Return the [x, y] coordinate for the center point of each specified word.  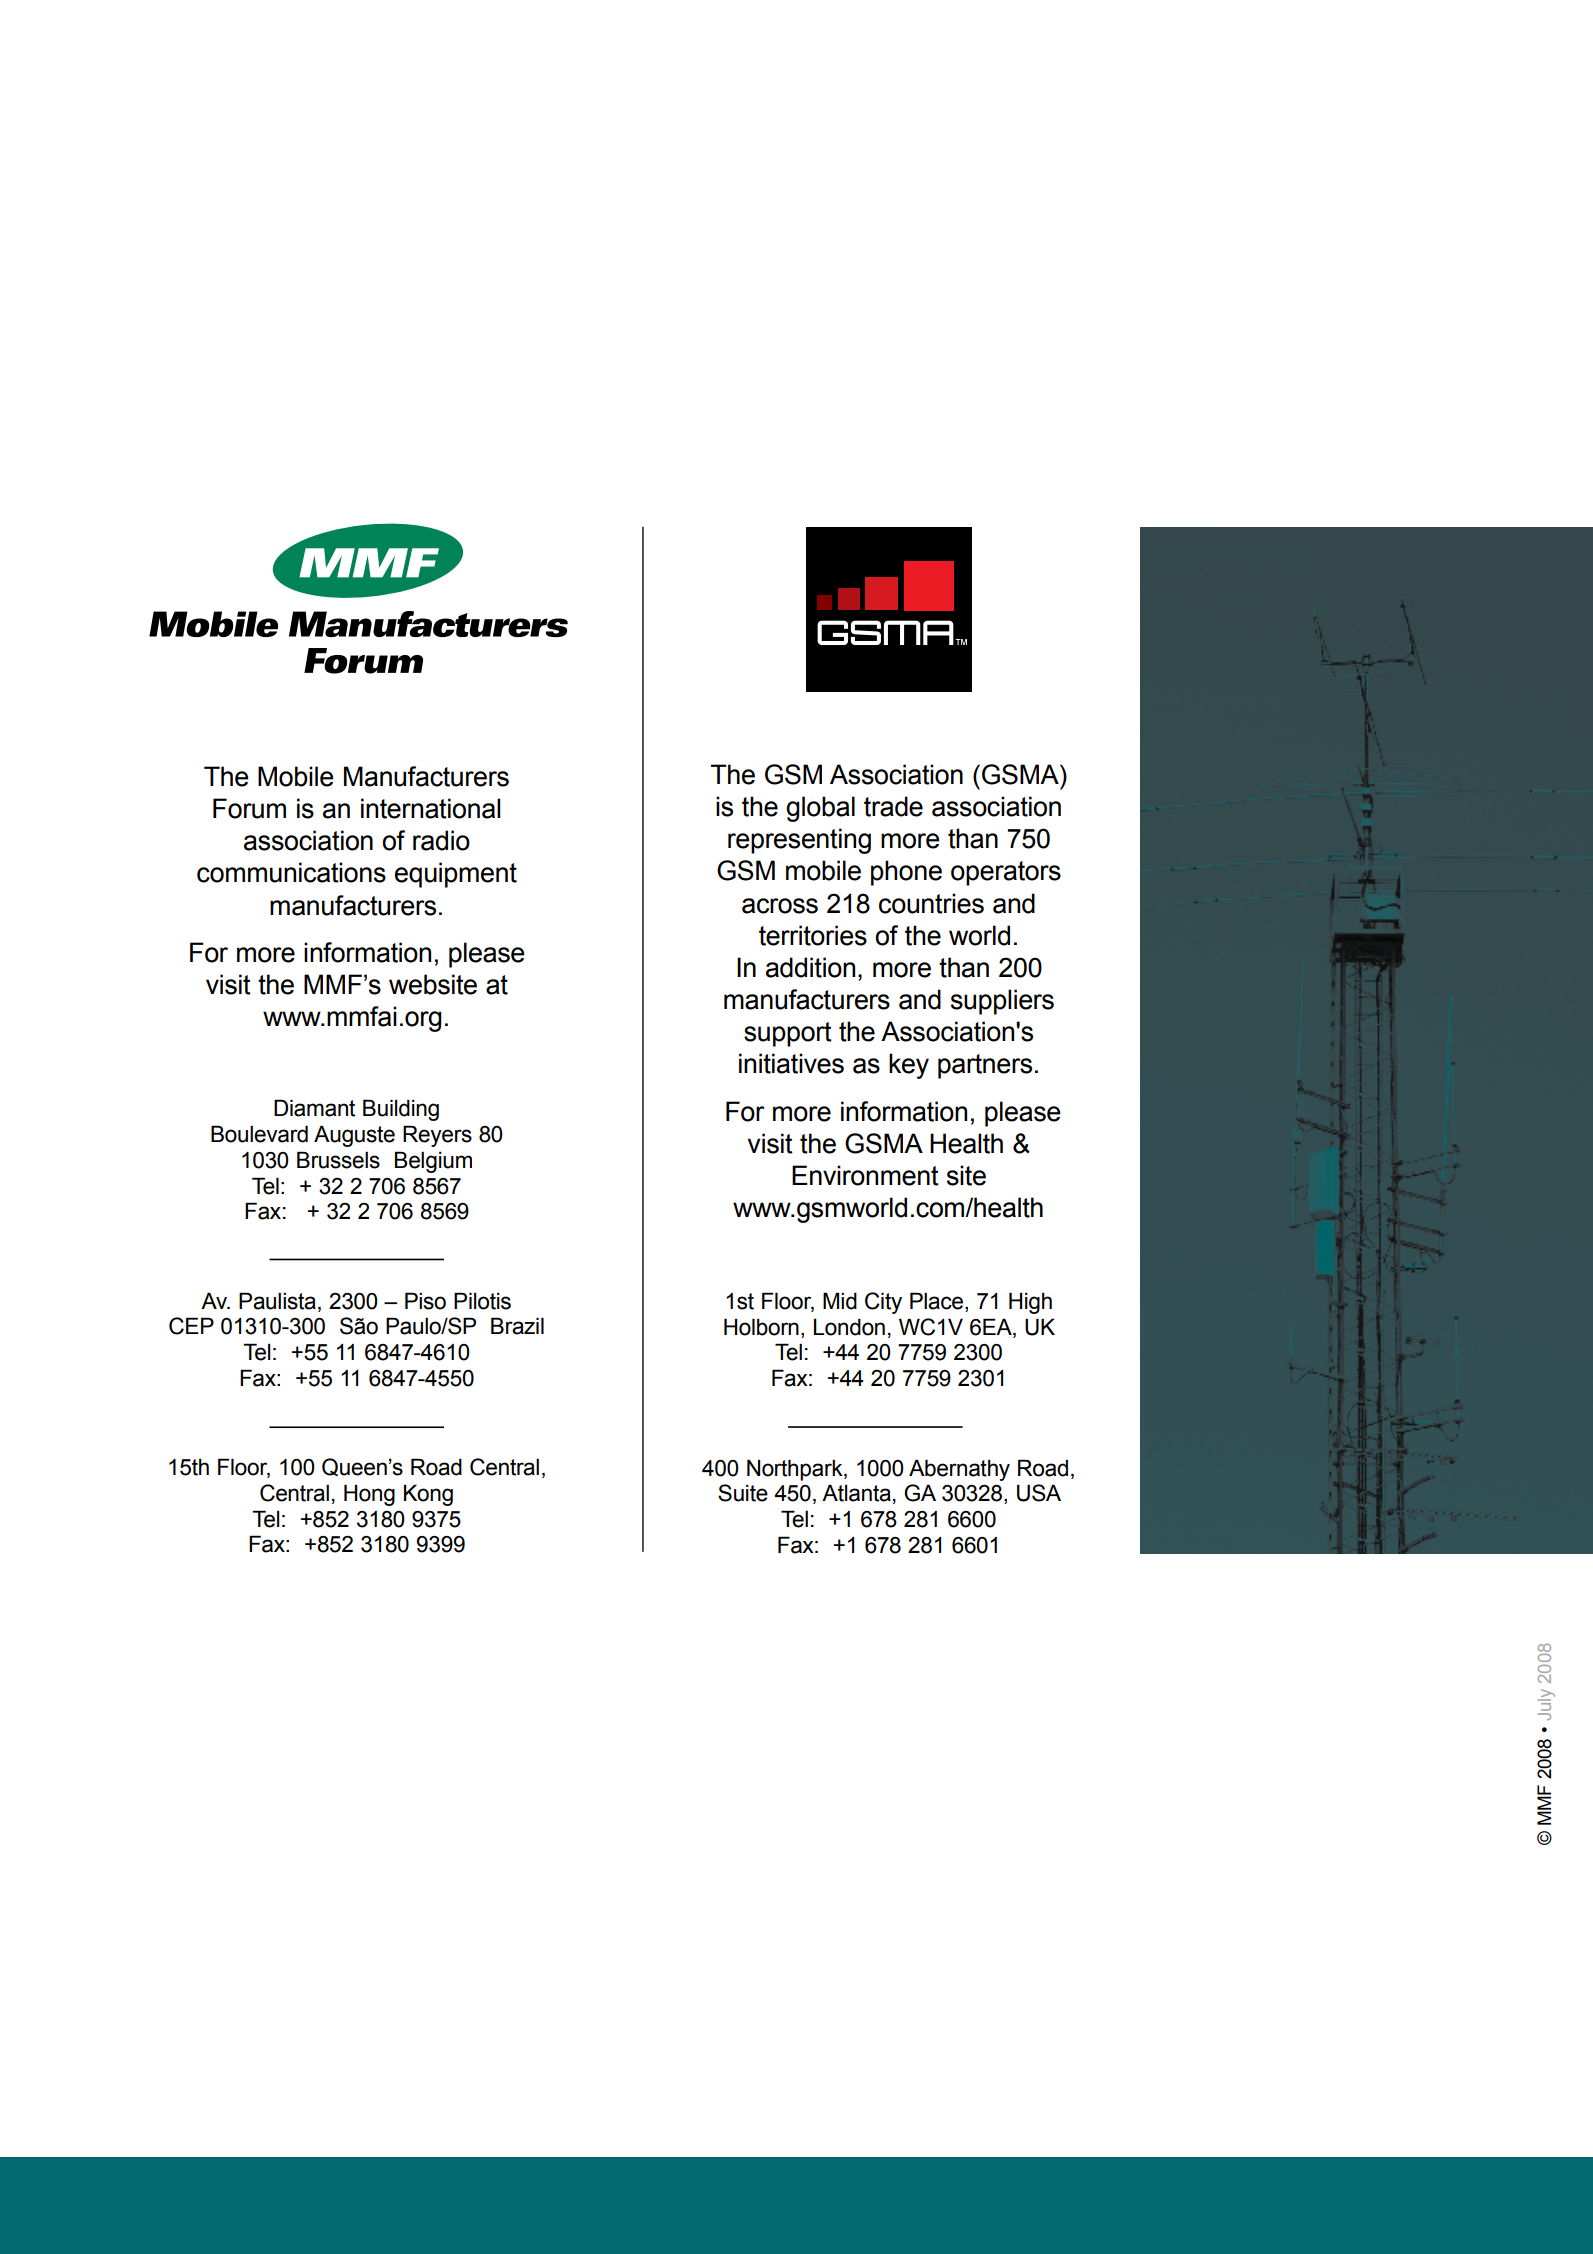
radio [441, 840]
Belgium [433, 1162]
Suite [743, 1493]
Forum [249, 808]
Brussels [338, 1160]
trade [893, 806]
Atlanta [856, 1493]
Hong [369, 1495]
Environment [865, 1175]
